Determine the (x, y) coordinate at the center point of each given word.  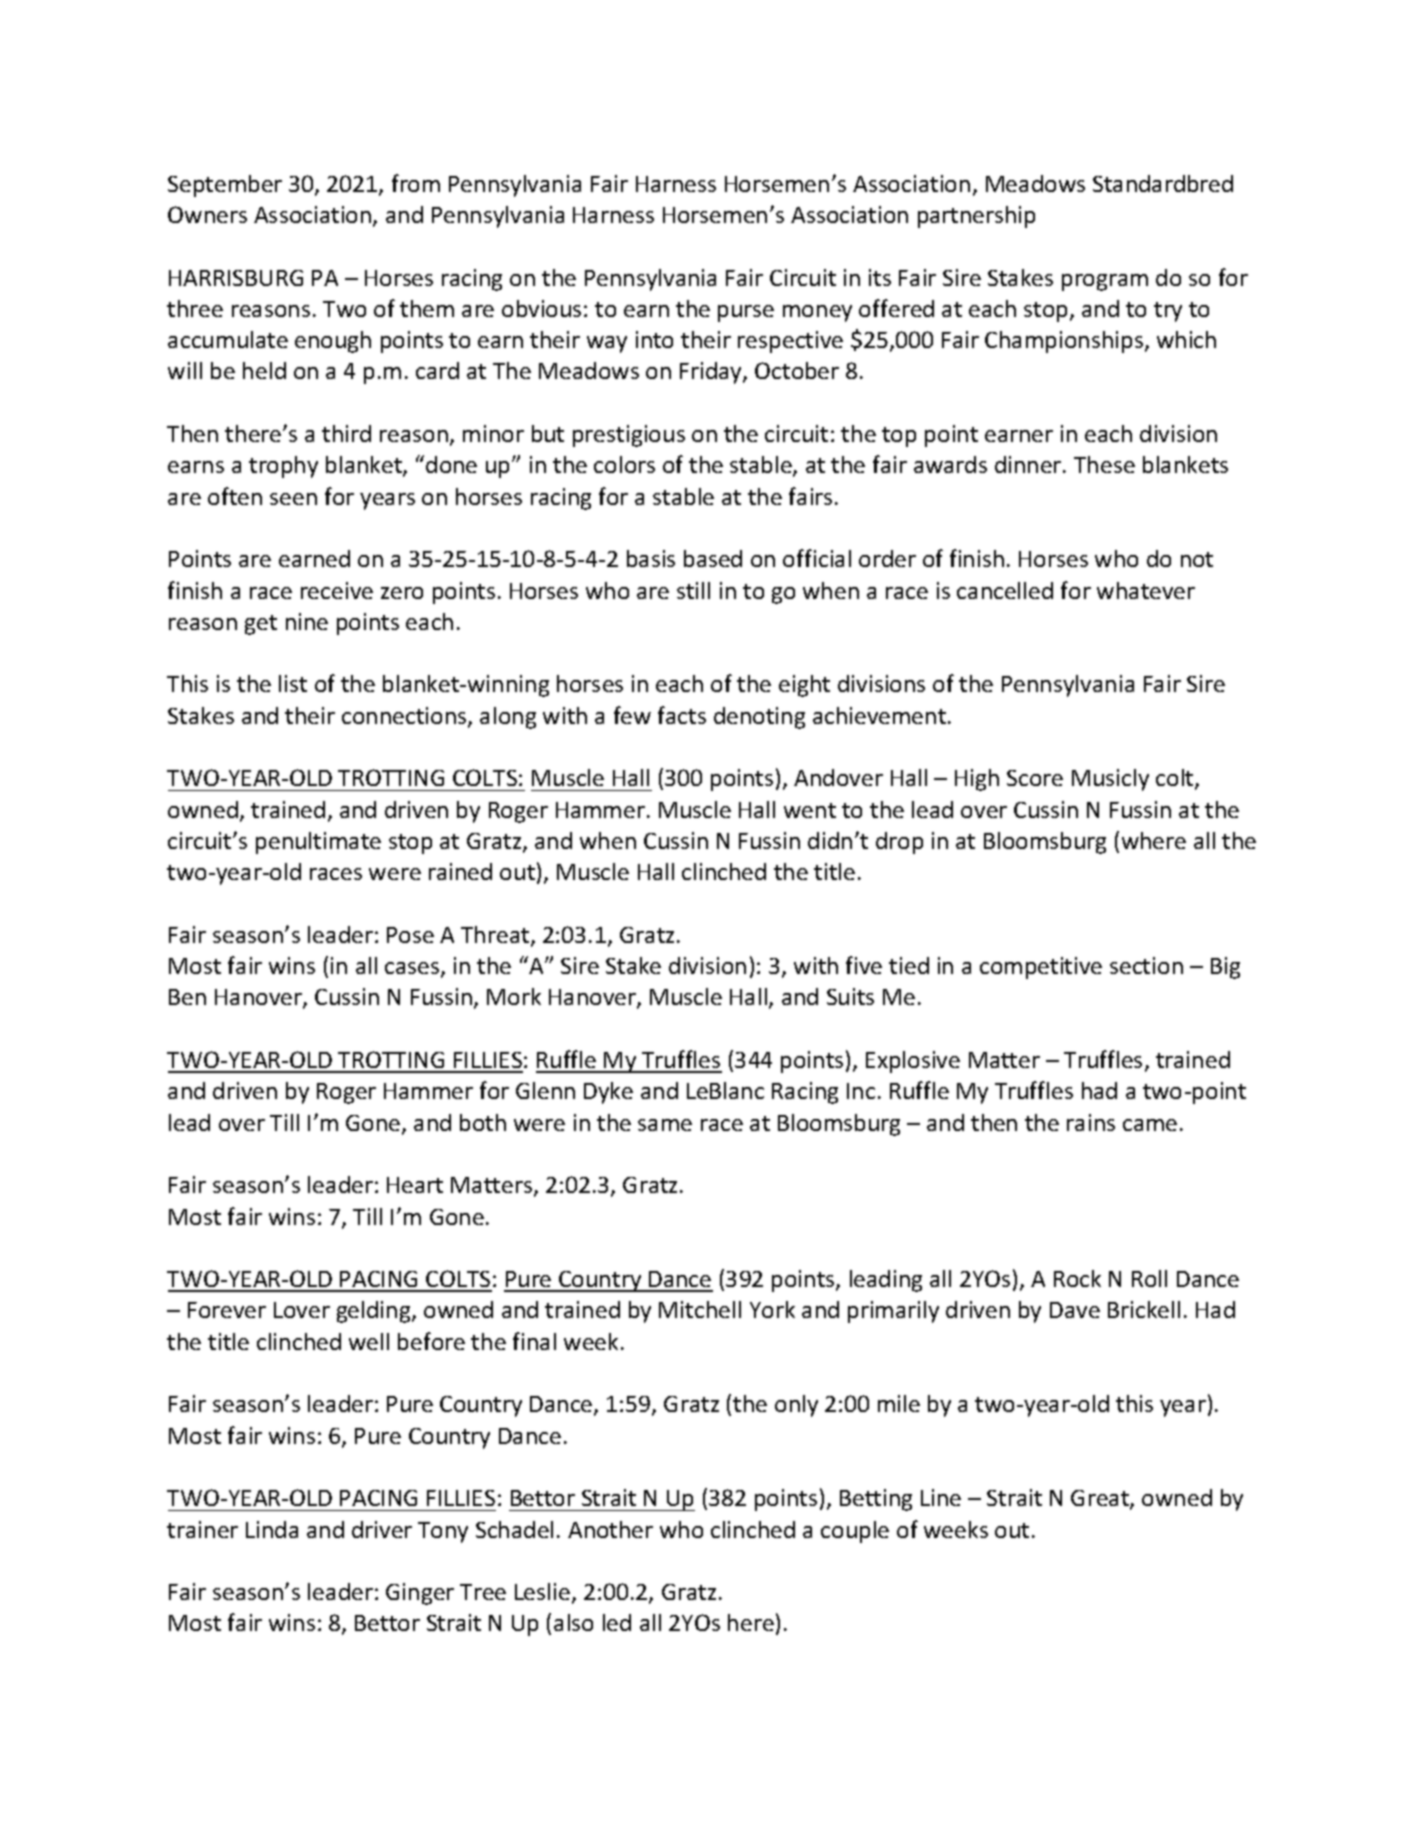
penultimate (318, 843)
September (225, 186)
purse (746, 313)
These (1104, 464)
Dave (1075, 1310)
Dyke (608, 1093)
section (1146, 965)
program (1105, 282)
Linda (272, 1529)
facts (682, 715)
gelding (375, 1312)
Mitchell (700, 1309)
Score (1035, 778)
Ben (187, 997)
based (713, 558)
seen (293, 499)
